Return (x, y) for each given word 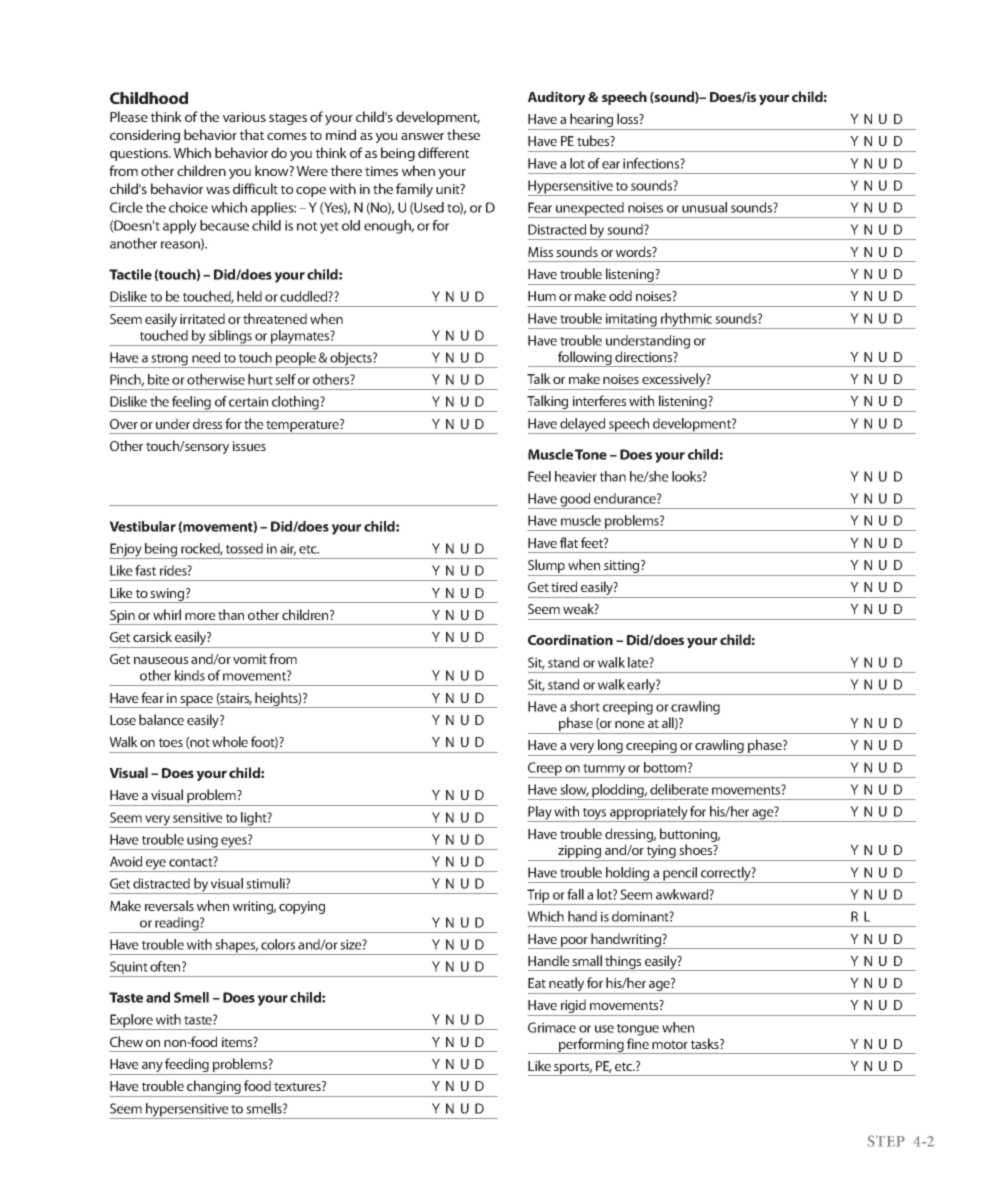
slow (574, 790)
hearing (592, 121)
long (610, 747)
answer (422, 136)
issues (249, 446)
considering (145, 136)
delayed (582, 426)
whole (230, 741)
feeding (187, 1065)
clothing (295, 404)
